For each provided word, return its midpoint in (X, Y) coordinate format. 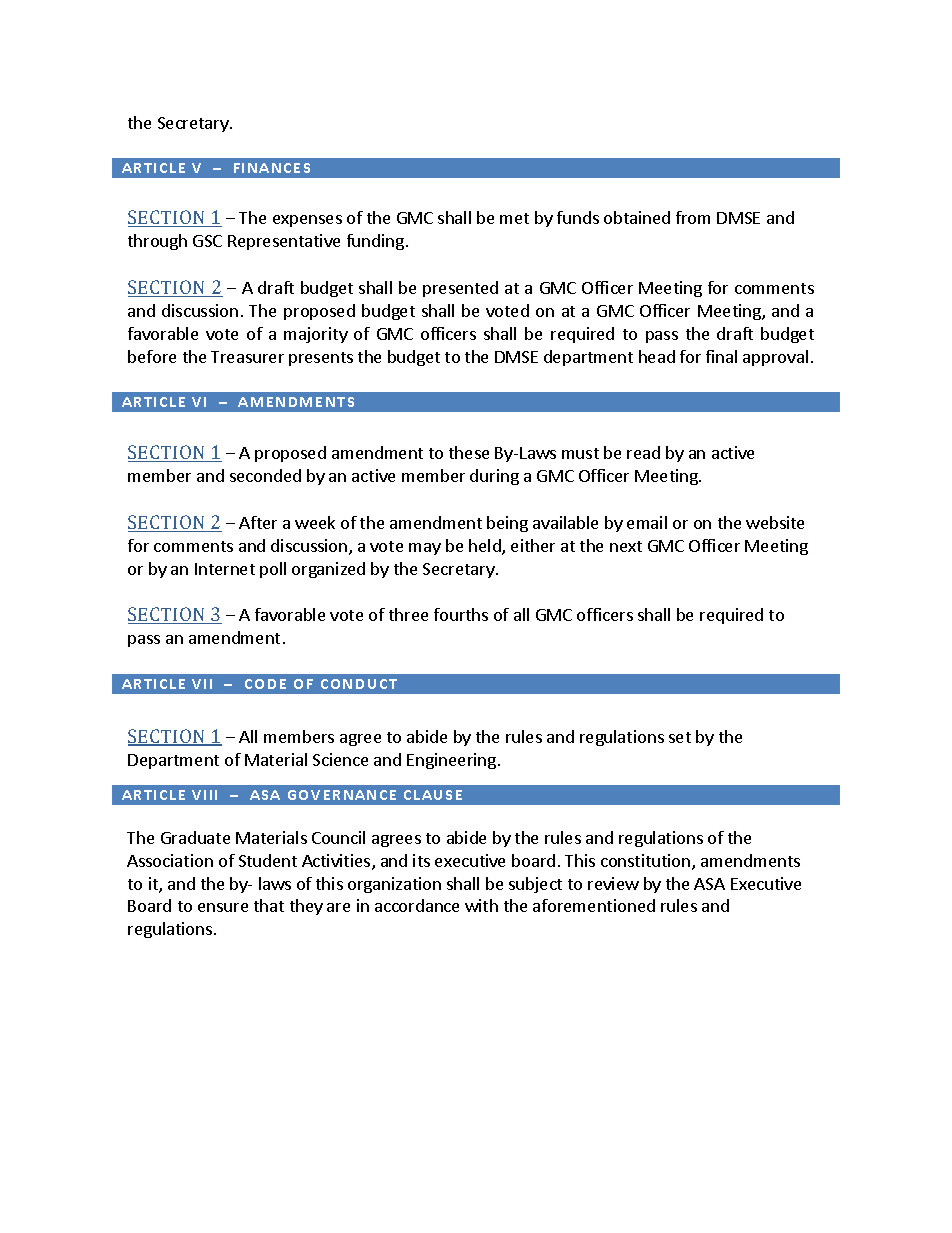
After (258, 522)
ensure (223, 907)
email (647, 522)
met (514, 218)
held (486, 547)
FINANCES (272, 168)
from (693, 217)
